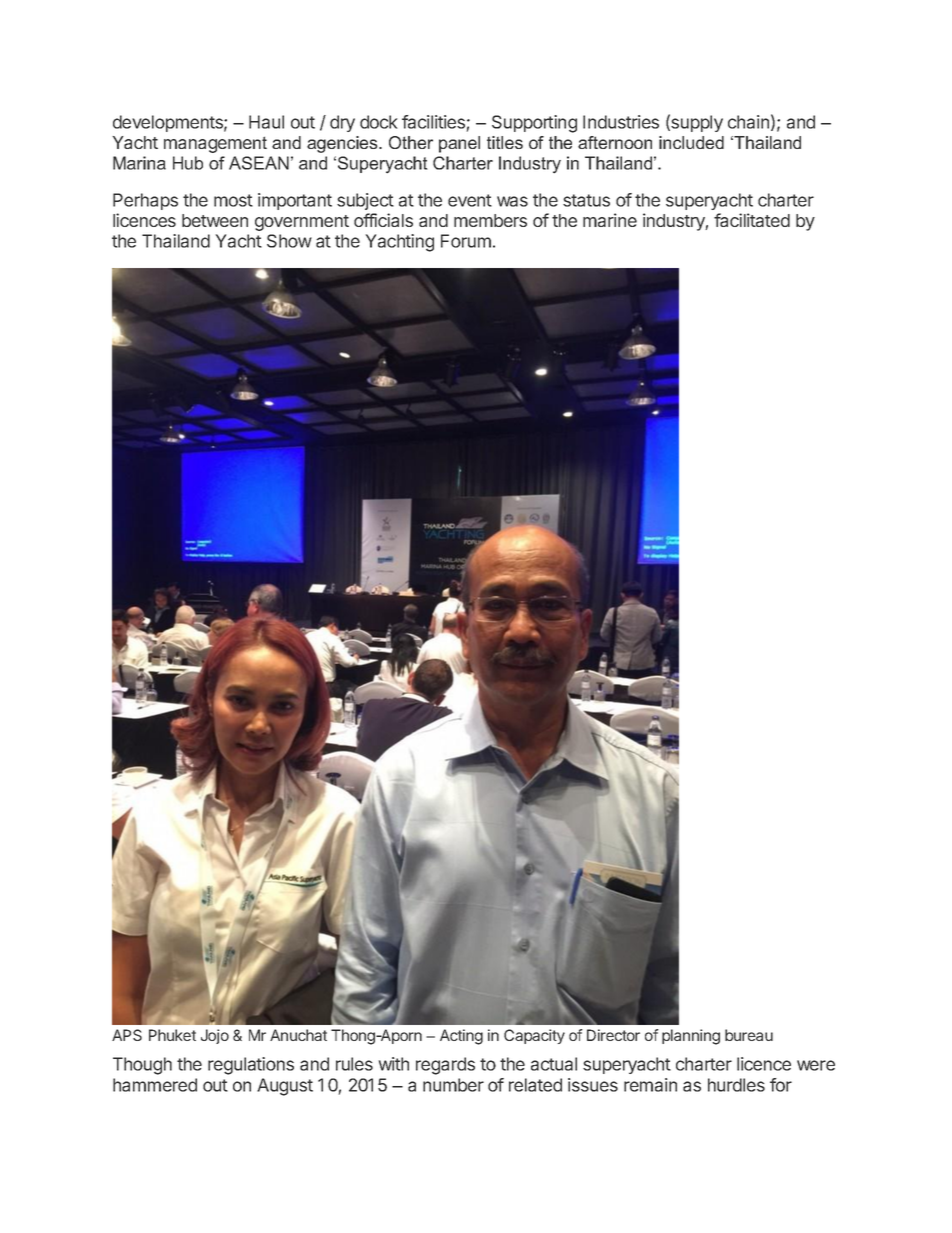 This document has height=1233, width=952. I want to click on marine, so click(610, 220).
